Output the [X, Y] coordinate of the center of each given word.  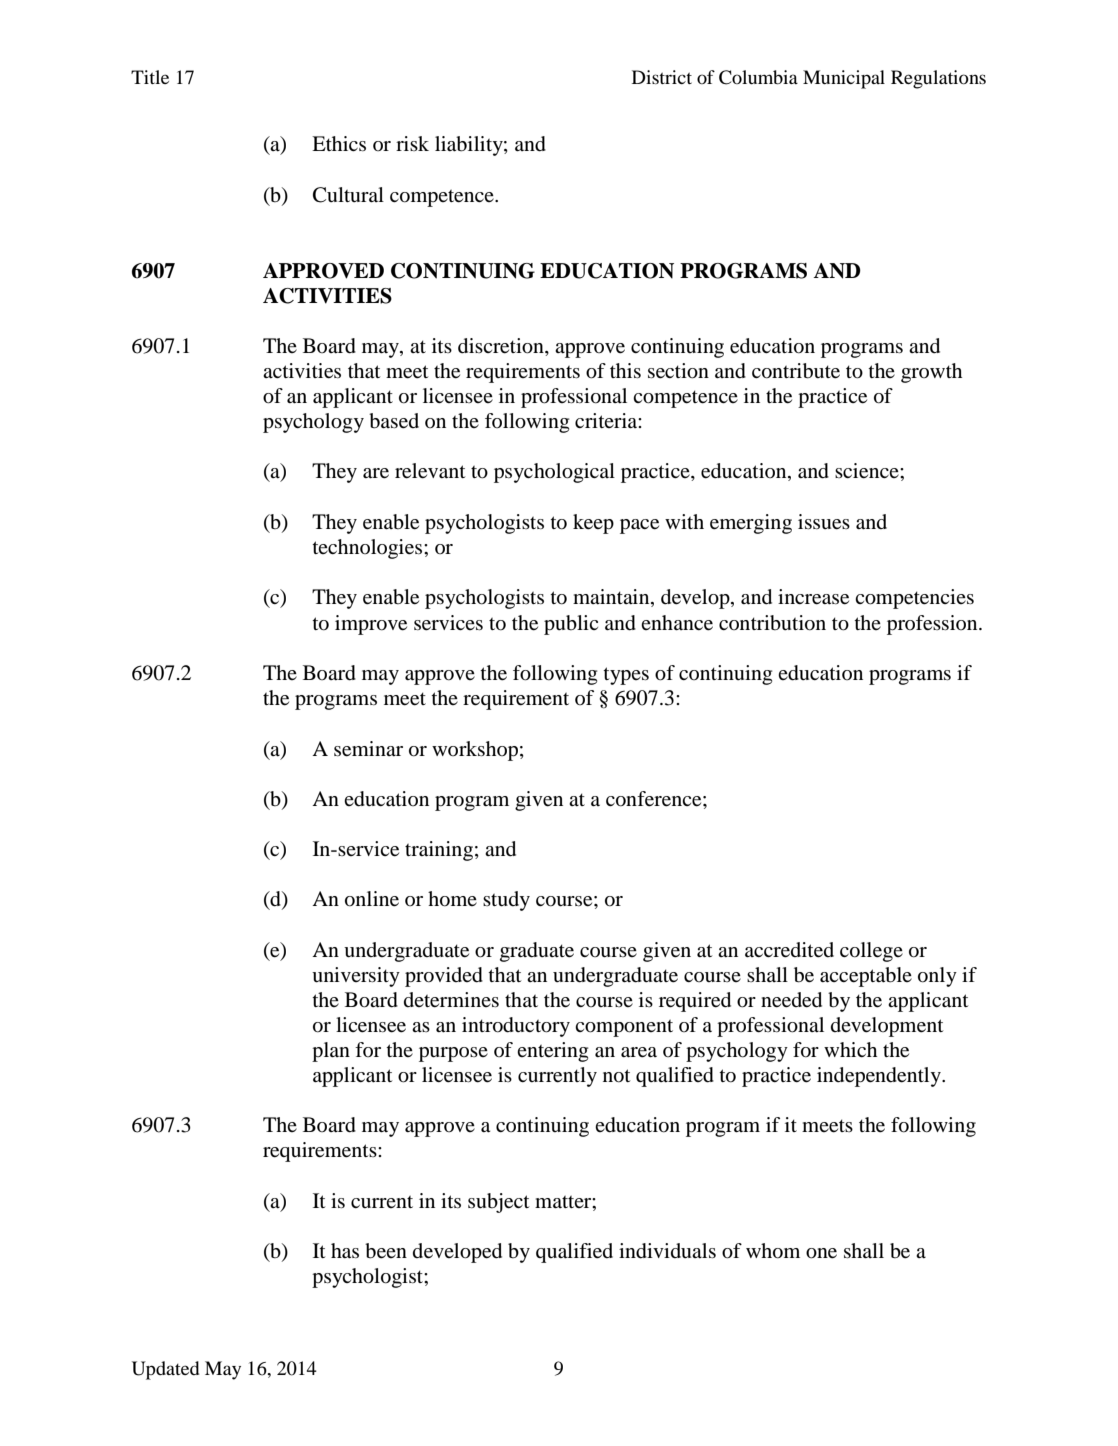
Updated [165, 1370]
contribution [772, 623]
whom [773, 1251]
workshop [475, 751]
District [662, 77]
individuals [667, 1251]
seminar [368, 749]
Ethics [339, 143]
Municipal [844, 79]
